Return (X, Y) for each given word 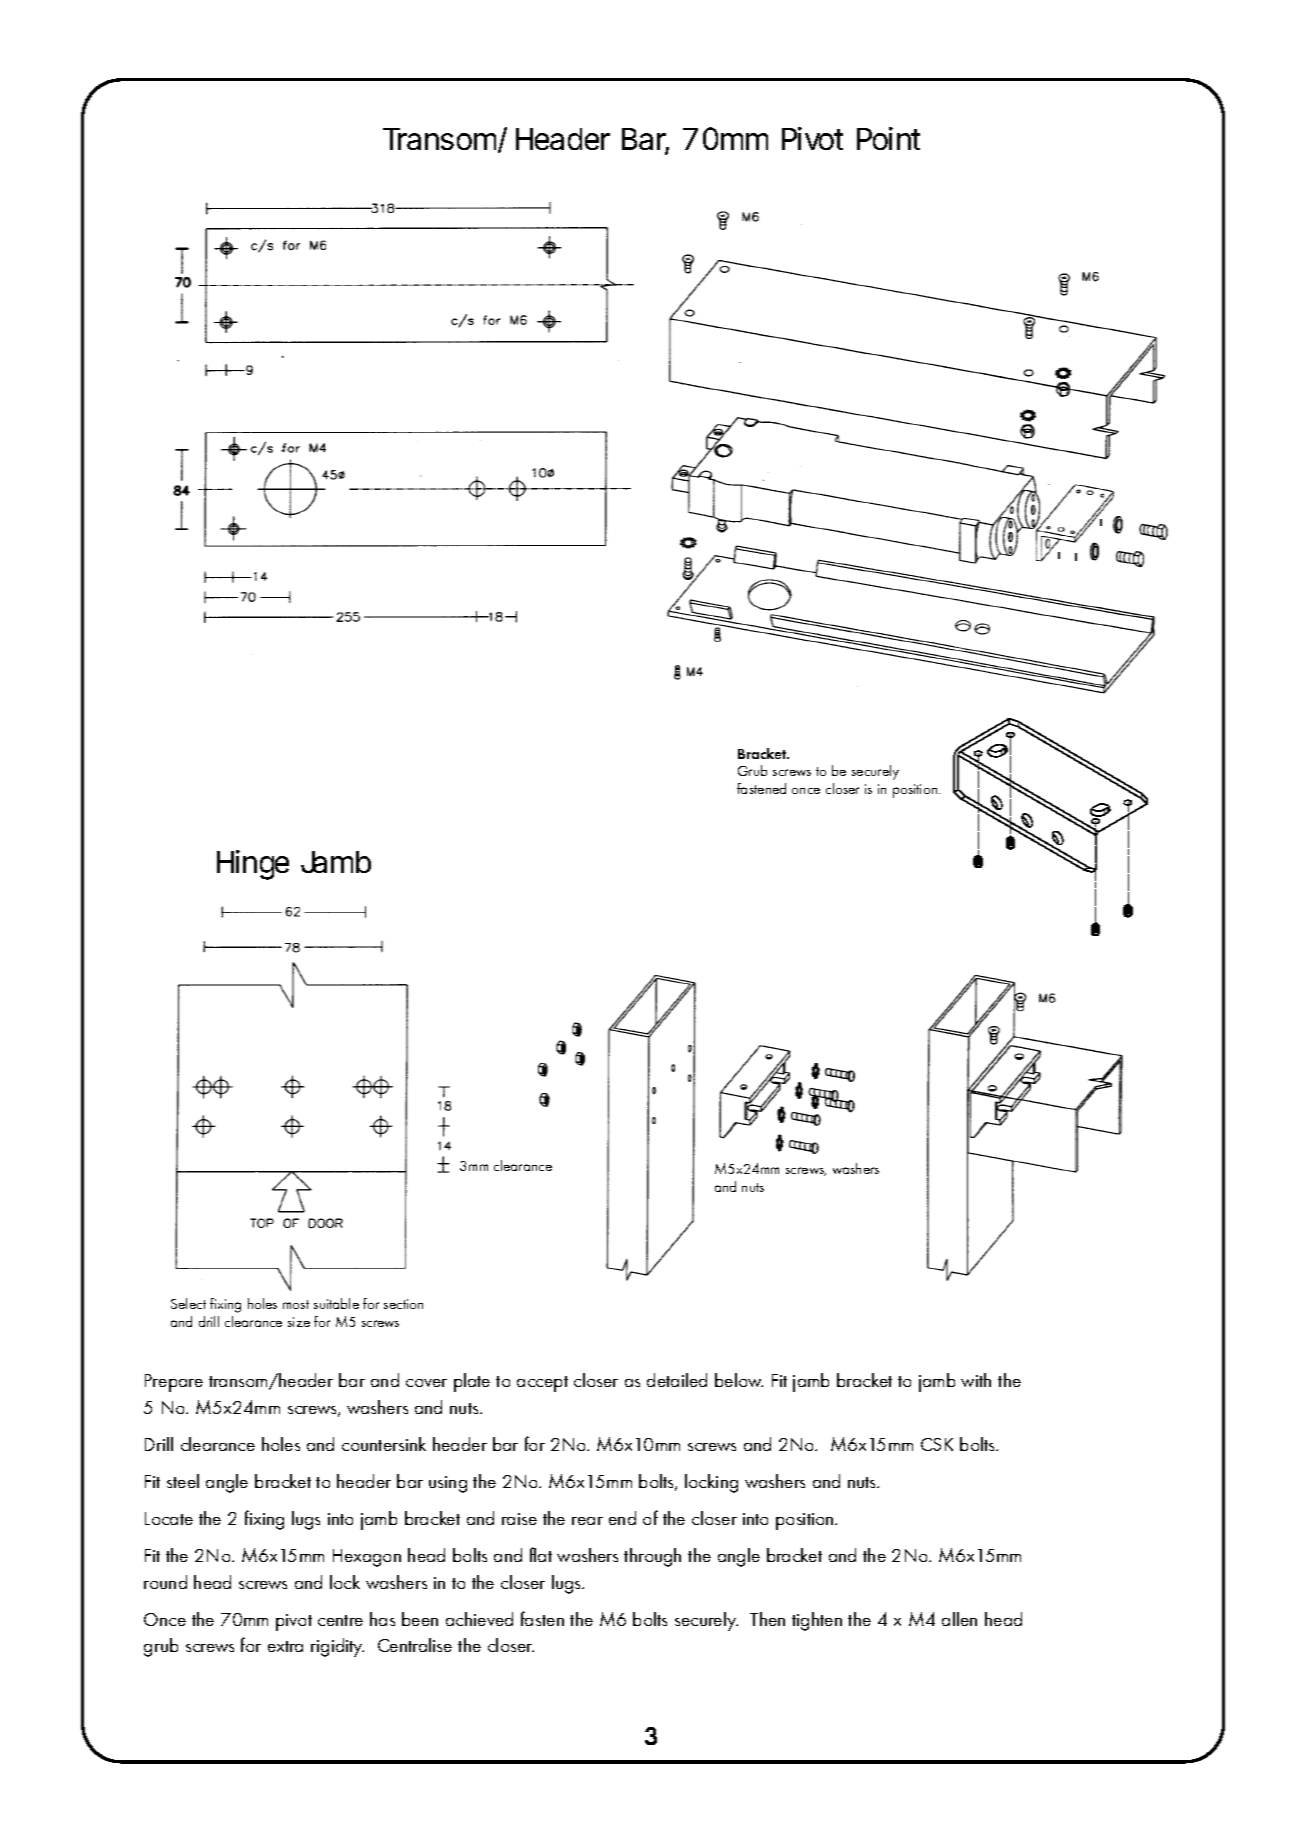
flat (541, 1554)
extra (285, 1646)
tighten (817, 1621)
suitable (336, 1303)
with (976, 1380)
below (739, 1380)
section (403, 1304)
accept (542, 1384)
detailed (677, 1380)
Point (888, 138)
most (296, 1304)
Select (188, 1303)
